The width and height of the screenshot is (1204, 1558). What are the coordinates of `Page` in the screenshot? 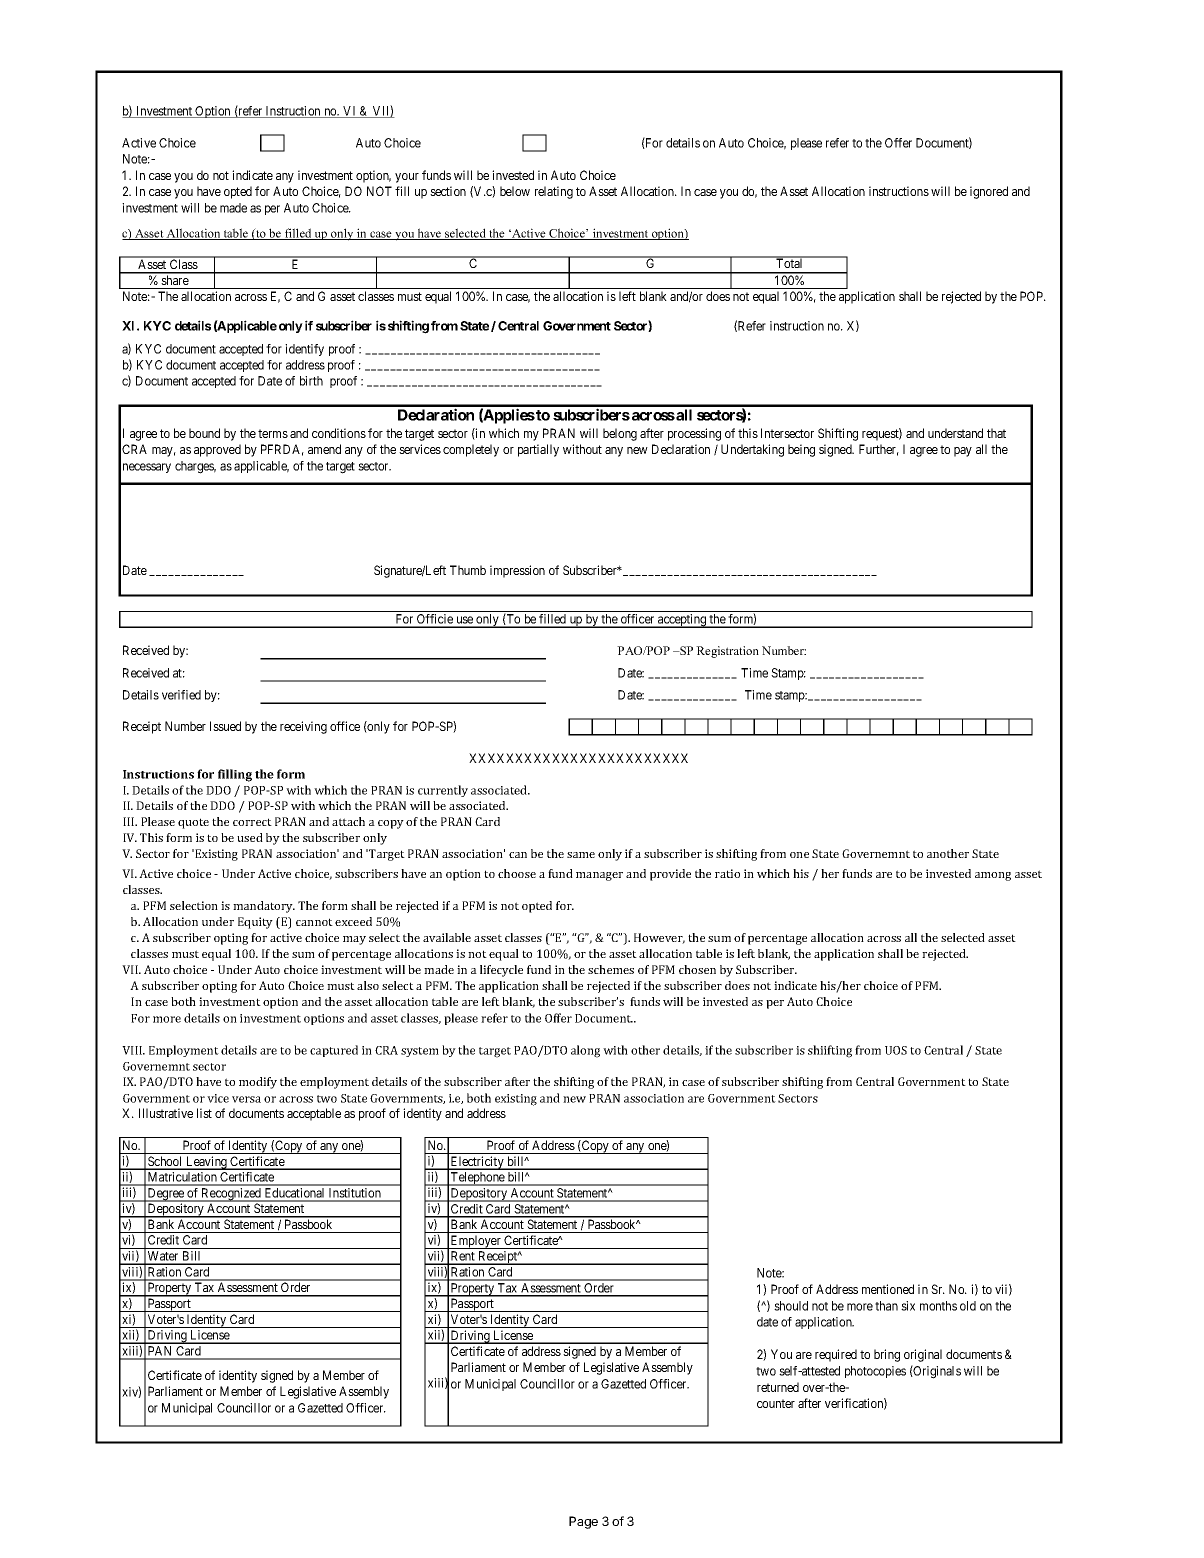 It's located at (583, 1522).
